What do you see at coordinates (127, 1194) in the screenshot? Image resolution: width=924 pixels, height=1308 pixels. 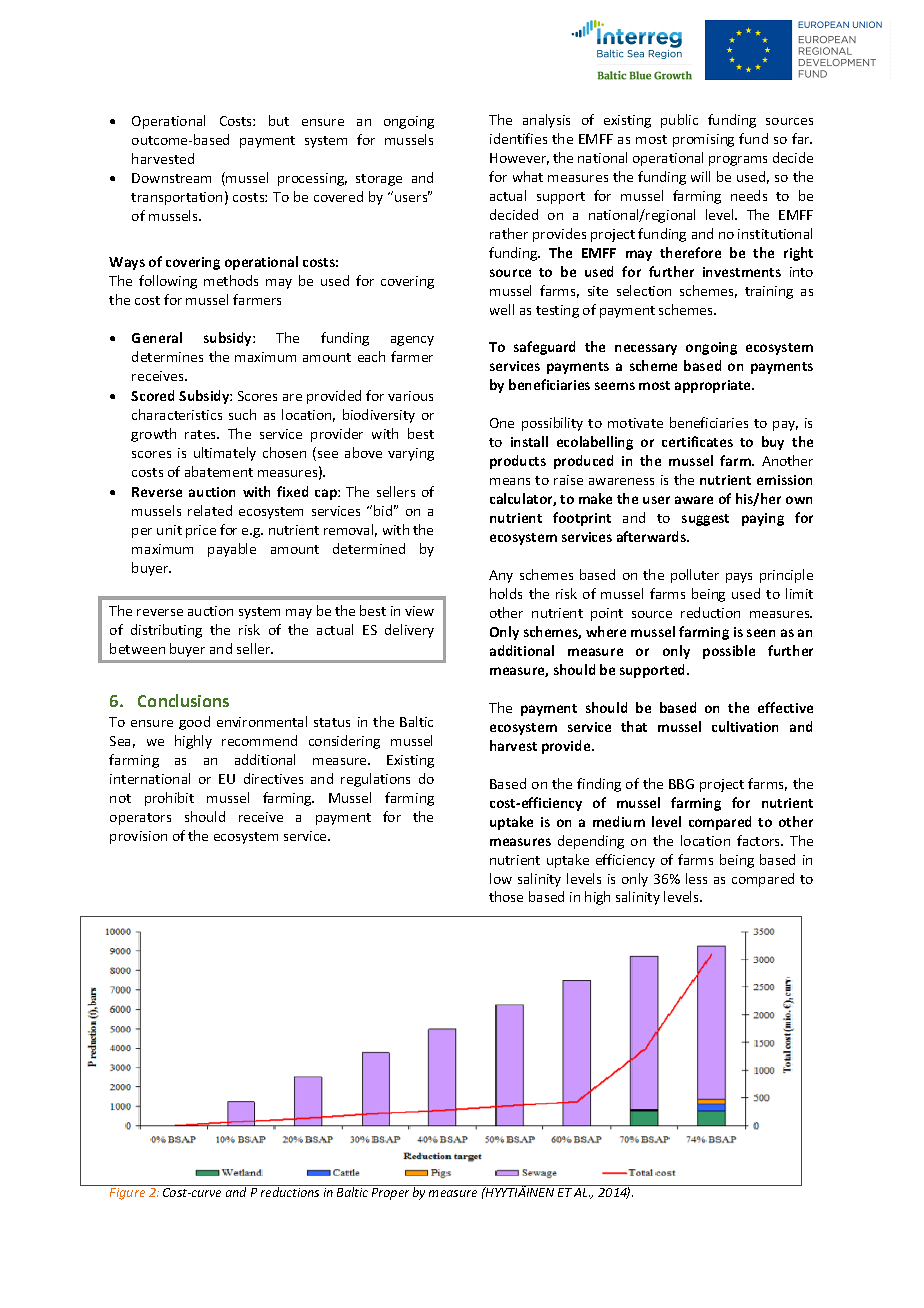 I see `Figure` at bounding box center [127, 1194].
